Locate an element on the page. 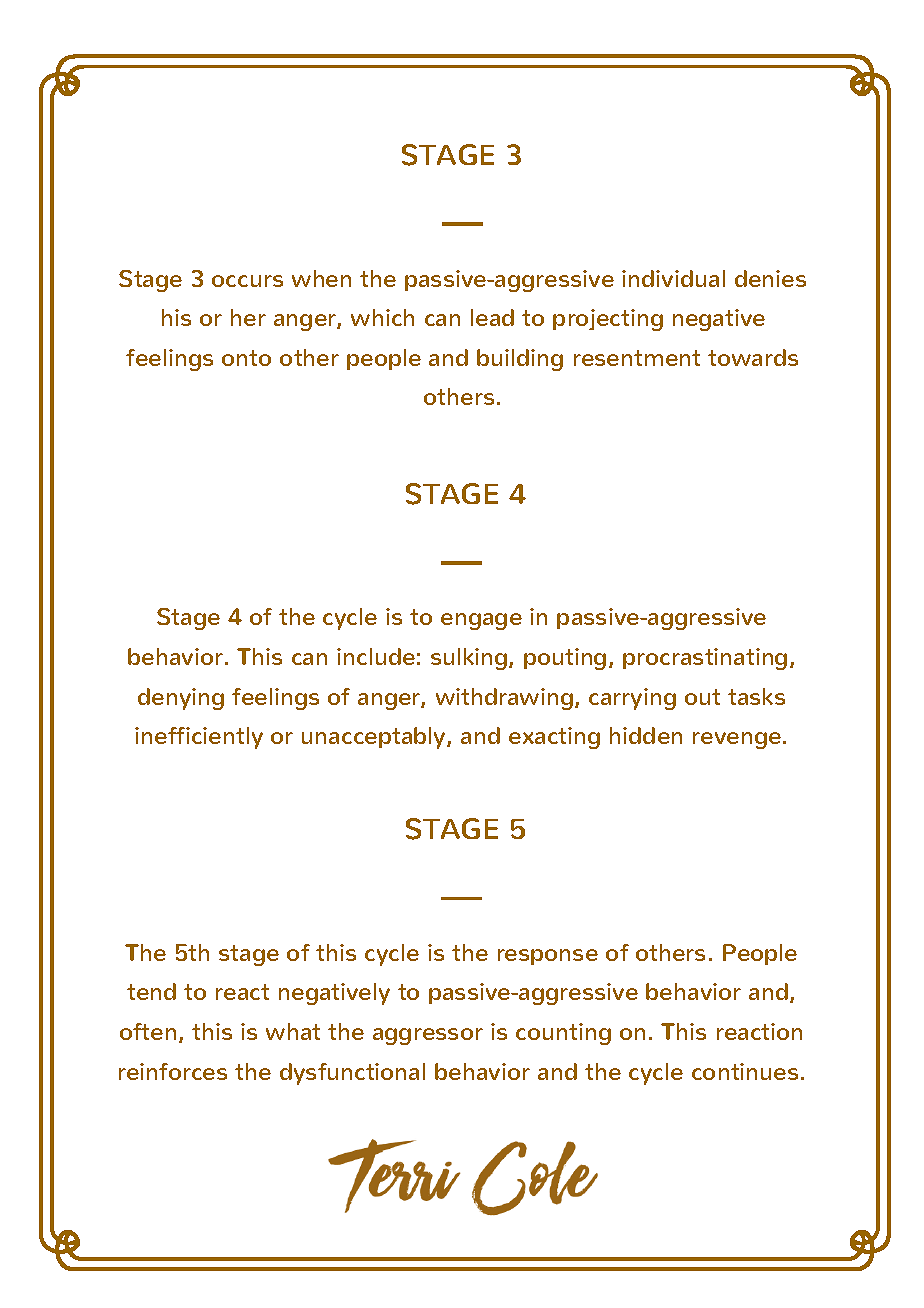  reinforces is located at coordinates (173, 1071).
